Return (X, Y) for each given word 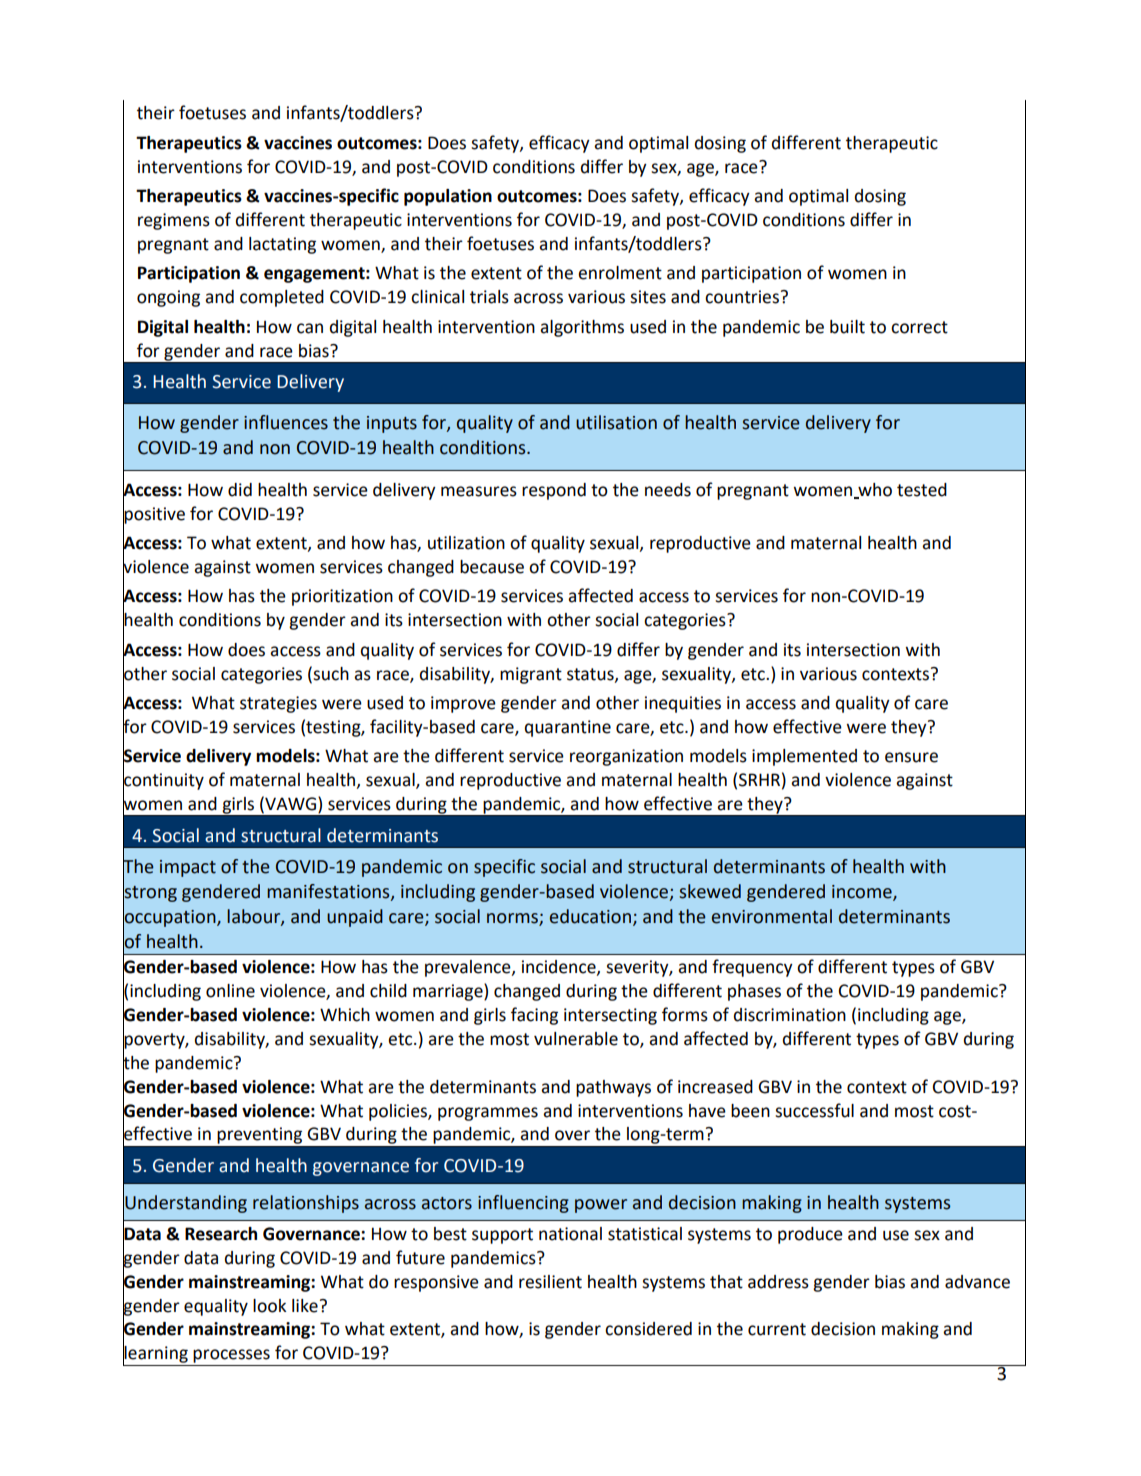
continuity (163, 781)
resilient (550, 1282)
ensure (911, 757)
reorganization (626, 757)
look (269, 1306)
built (847, 327)
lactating (282, 245)
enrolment (620, 273)
